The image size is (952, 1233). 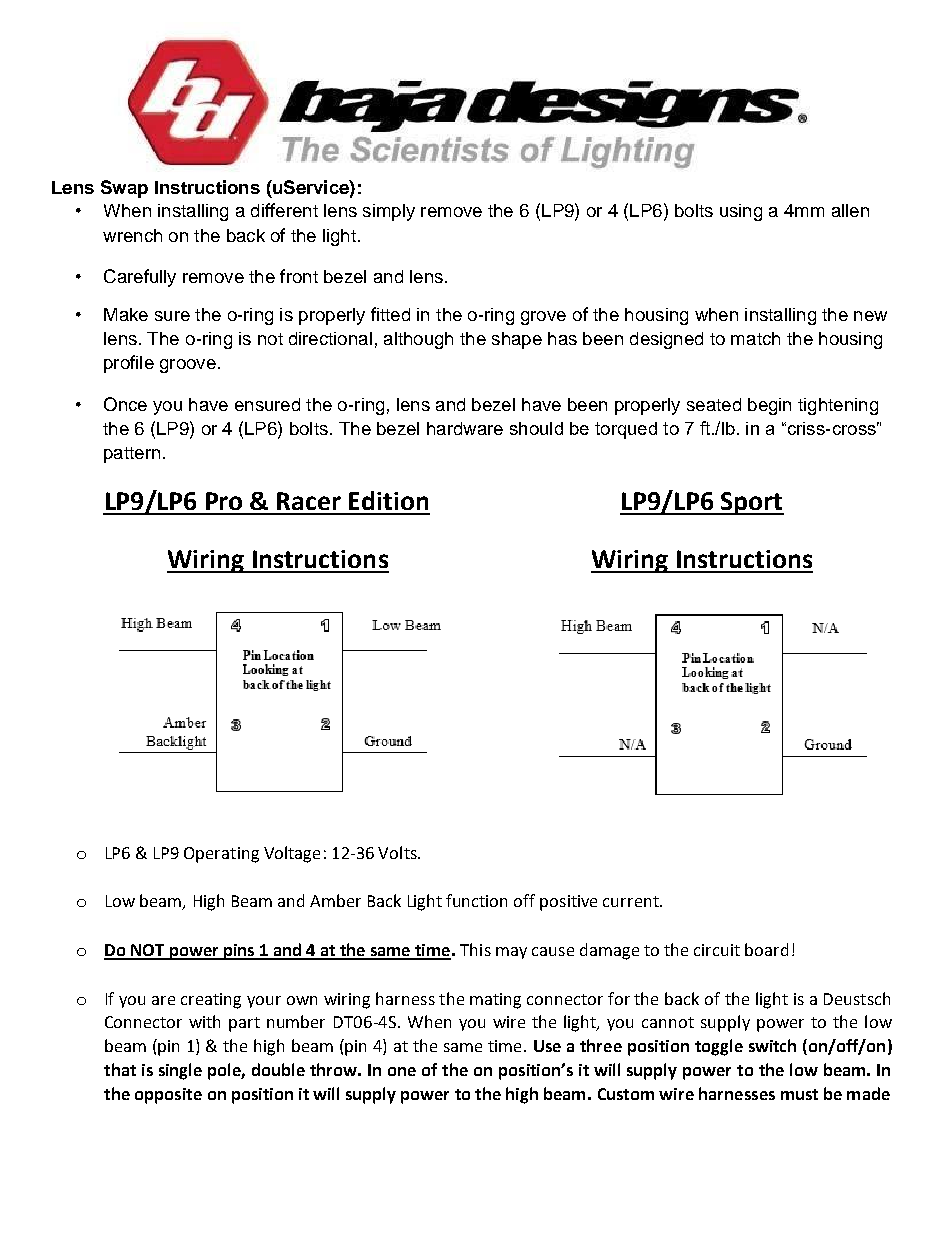 I want to click on different, so click(x=284, y=210).
